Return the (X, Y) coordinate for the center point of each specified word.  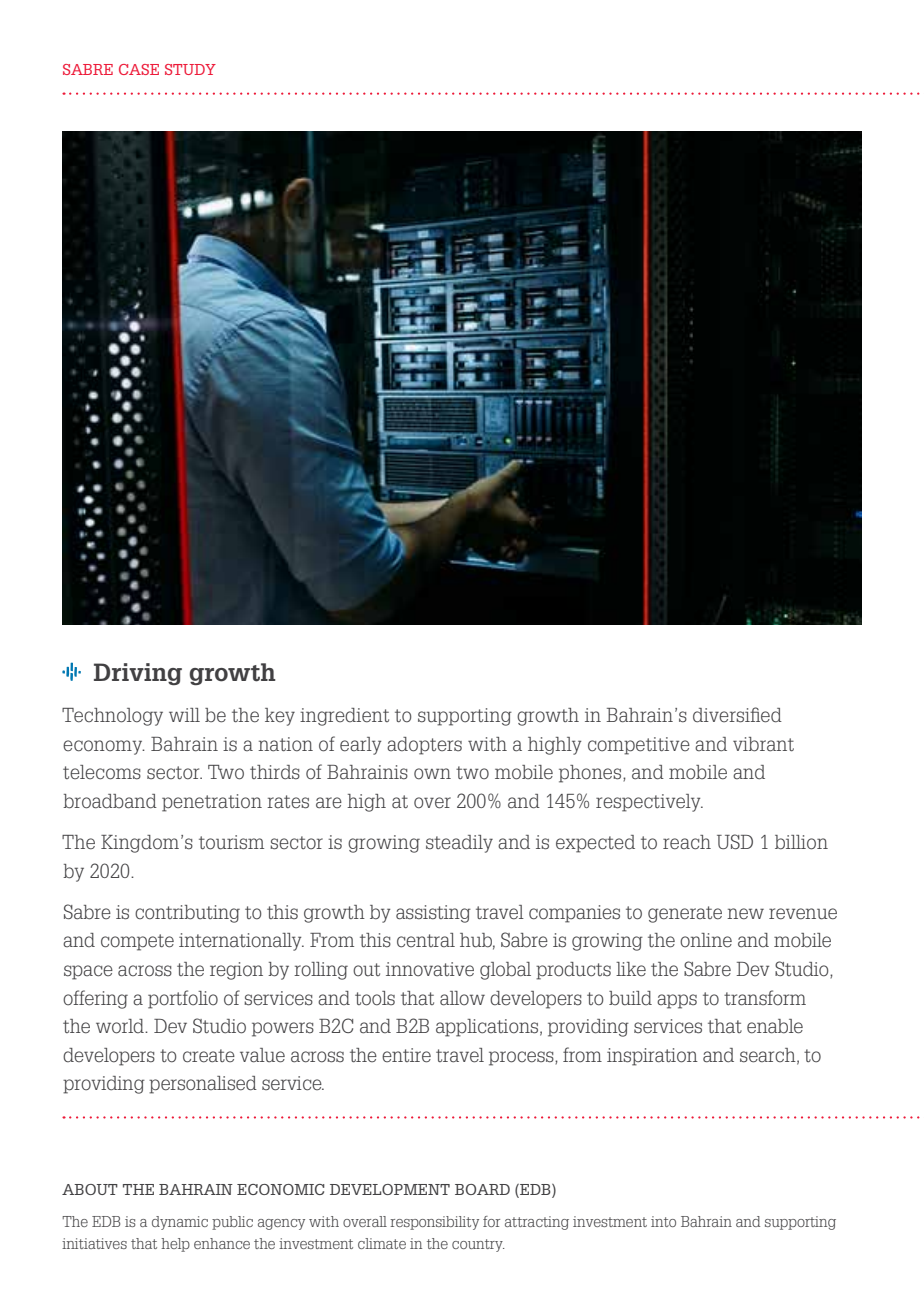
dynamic (180, 1223)
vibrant (763, 744)
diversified (737, 715)
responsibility (434, 1223)
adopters (424, 746)
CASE (139, 69)
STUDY (190, 69)
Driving (138, 674)
